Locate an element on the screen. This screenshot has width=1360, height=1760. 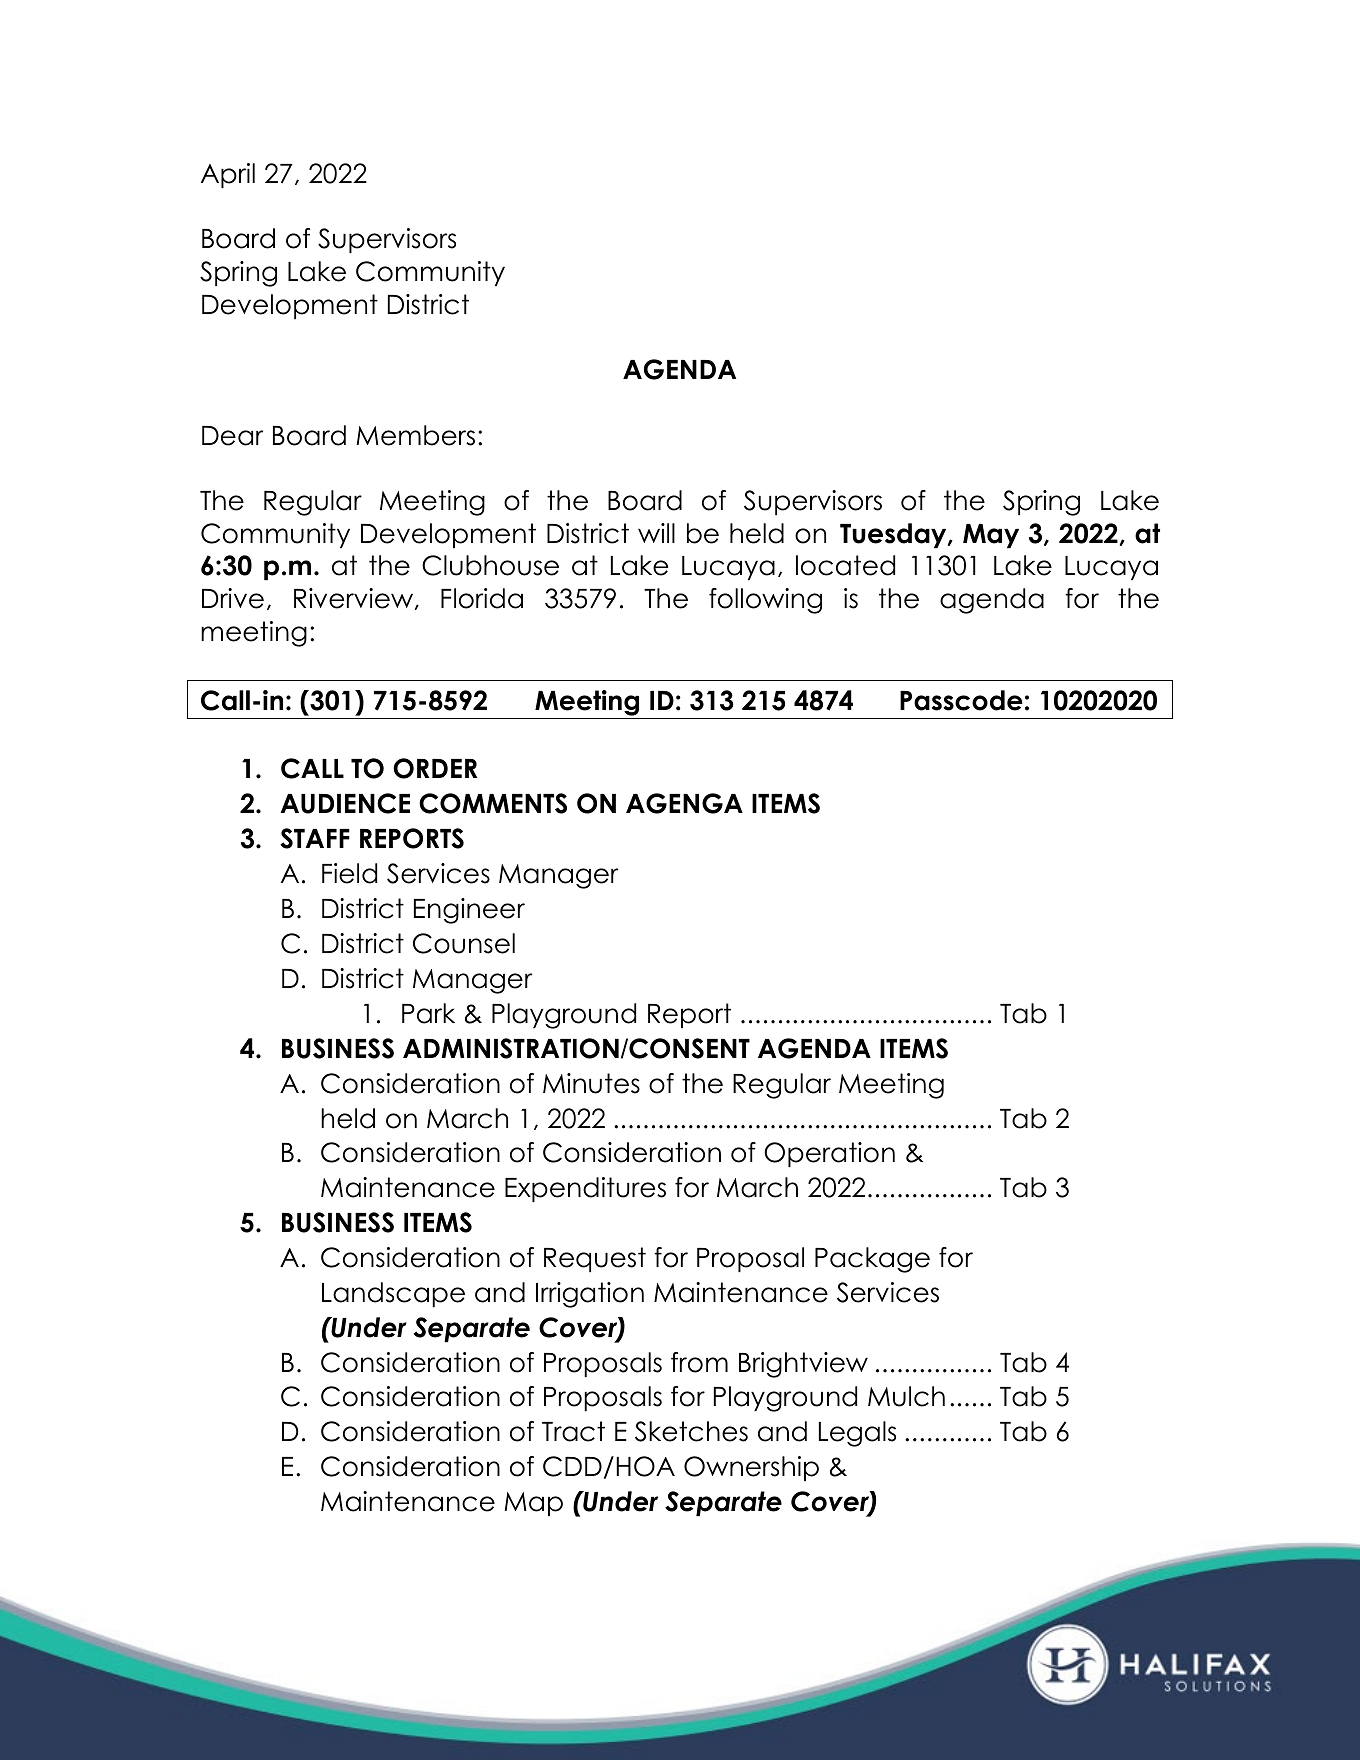
Tuesday is located at coordinates (894, 535).
